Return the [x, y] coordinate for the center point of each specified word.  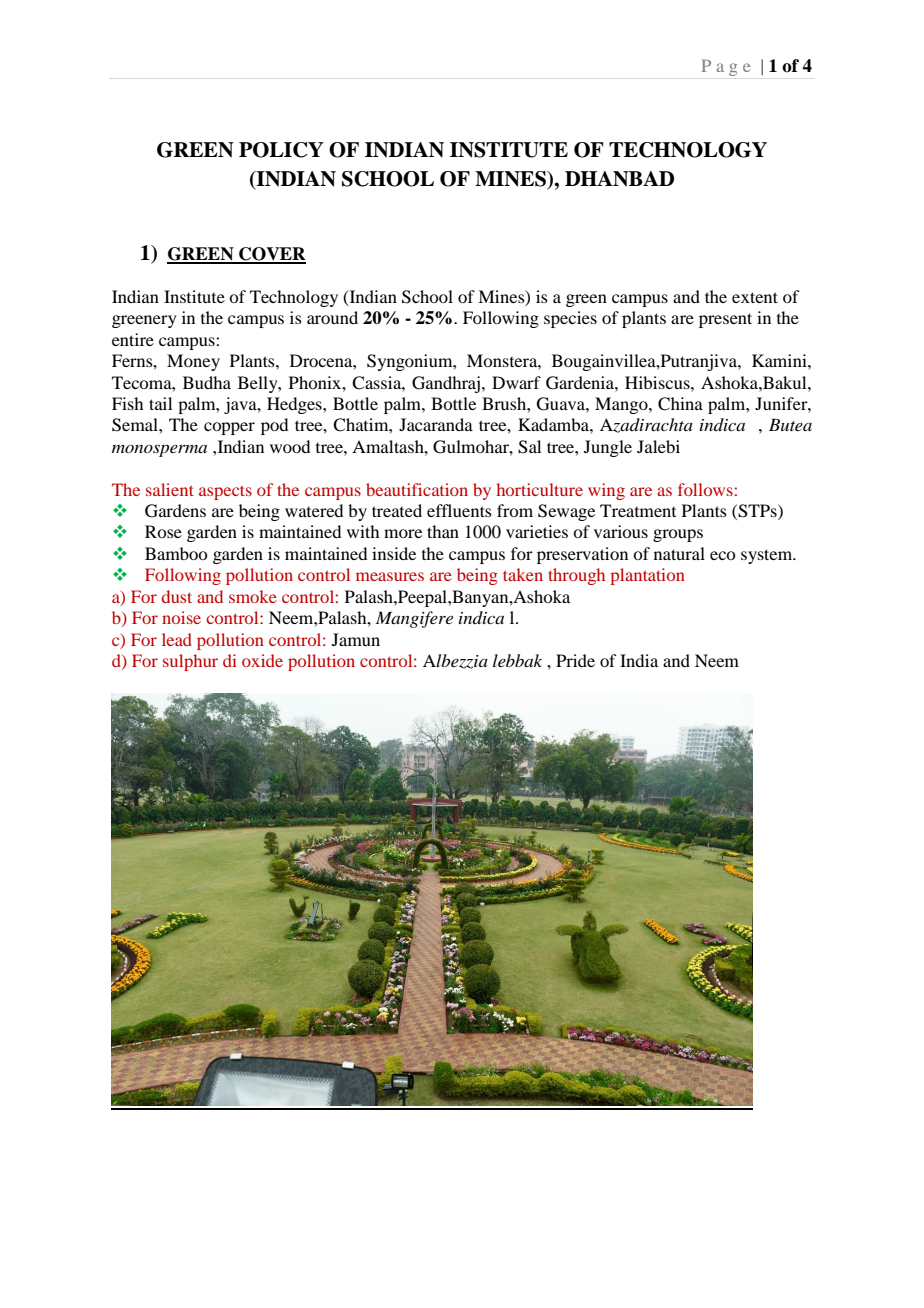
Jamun [356, 639]
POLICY [281, 150]
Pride [575, 660]
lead [177, 639]
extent [755, 297]
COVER [271, 255]
